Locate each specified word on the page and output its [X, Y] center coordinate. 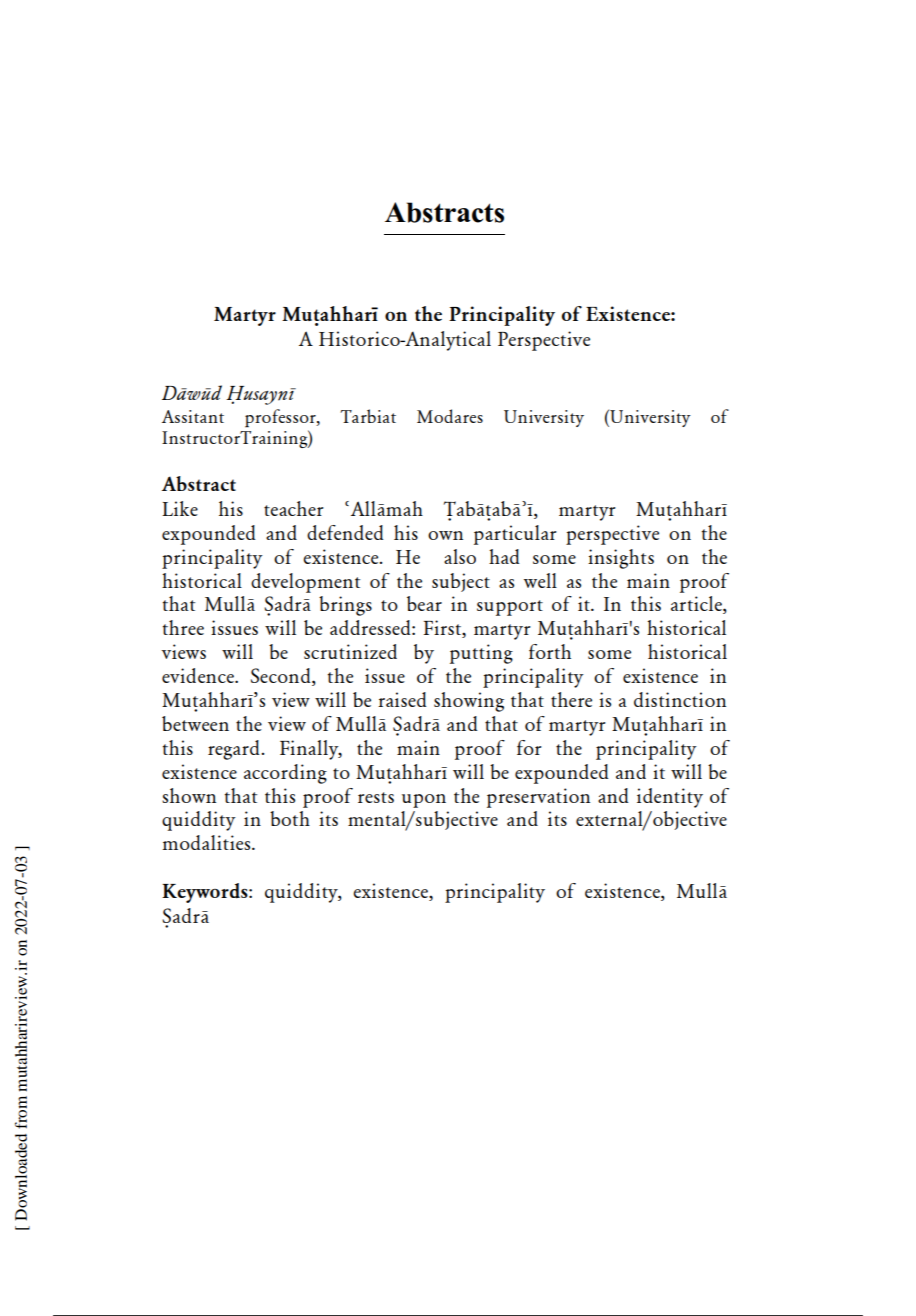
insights [621, 559]
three [183, 627]
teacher [294, 508]
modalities [207, 842]
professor [281, 418]
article [697, 605]
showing [469, 702]
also [460, 556]
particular [515, 535]
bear [424, 603]
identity [670, 798]
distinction [680, 699]
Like [180, 508]
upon [424, 801]
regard [235, 750]
